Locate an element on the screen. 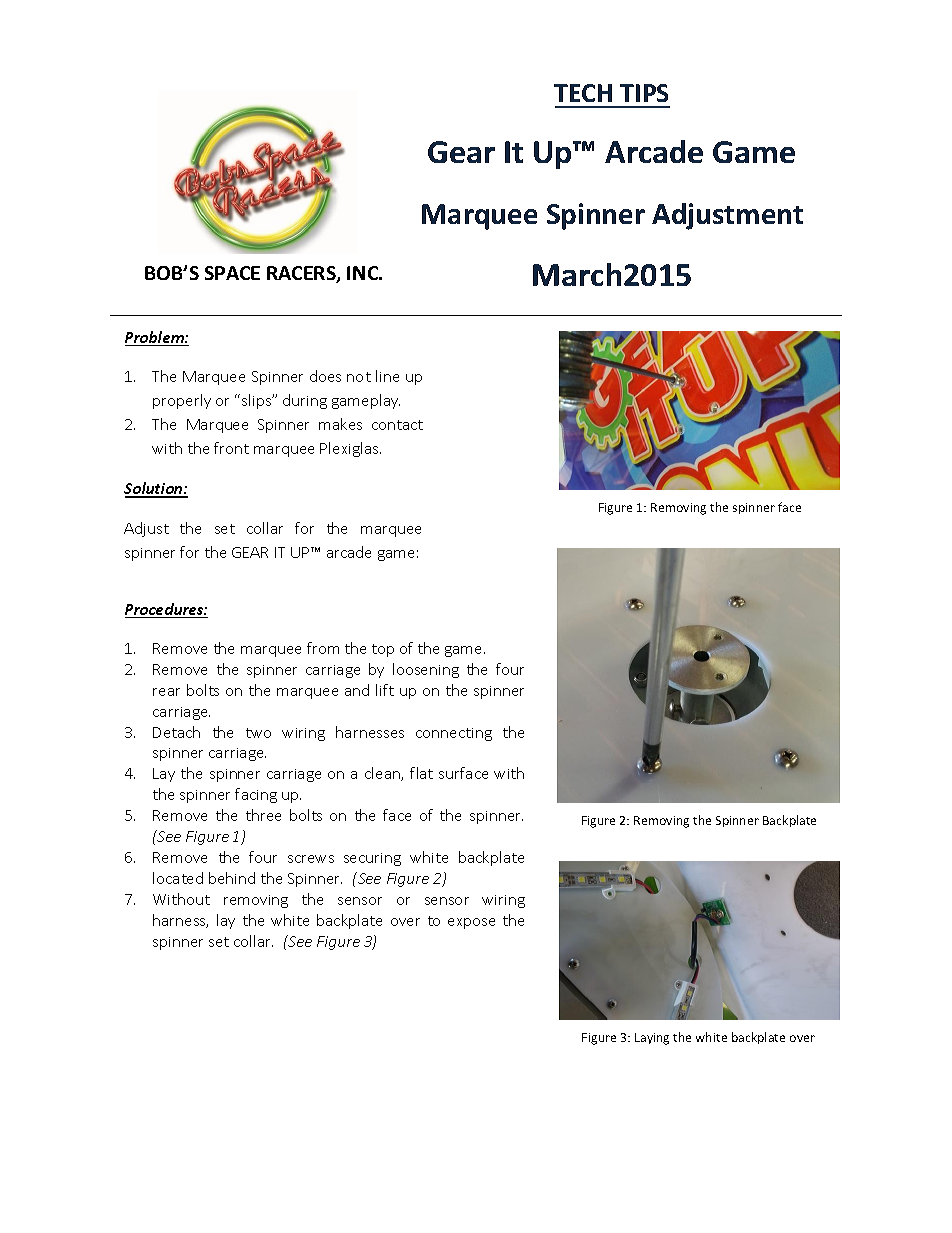 This screenshot has height=1233, width=952. SPACE is located at coordinates (232, 273).
